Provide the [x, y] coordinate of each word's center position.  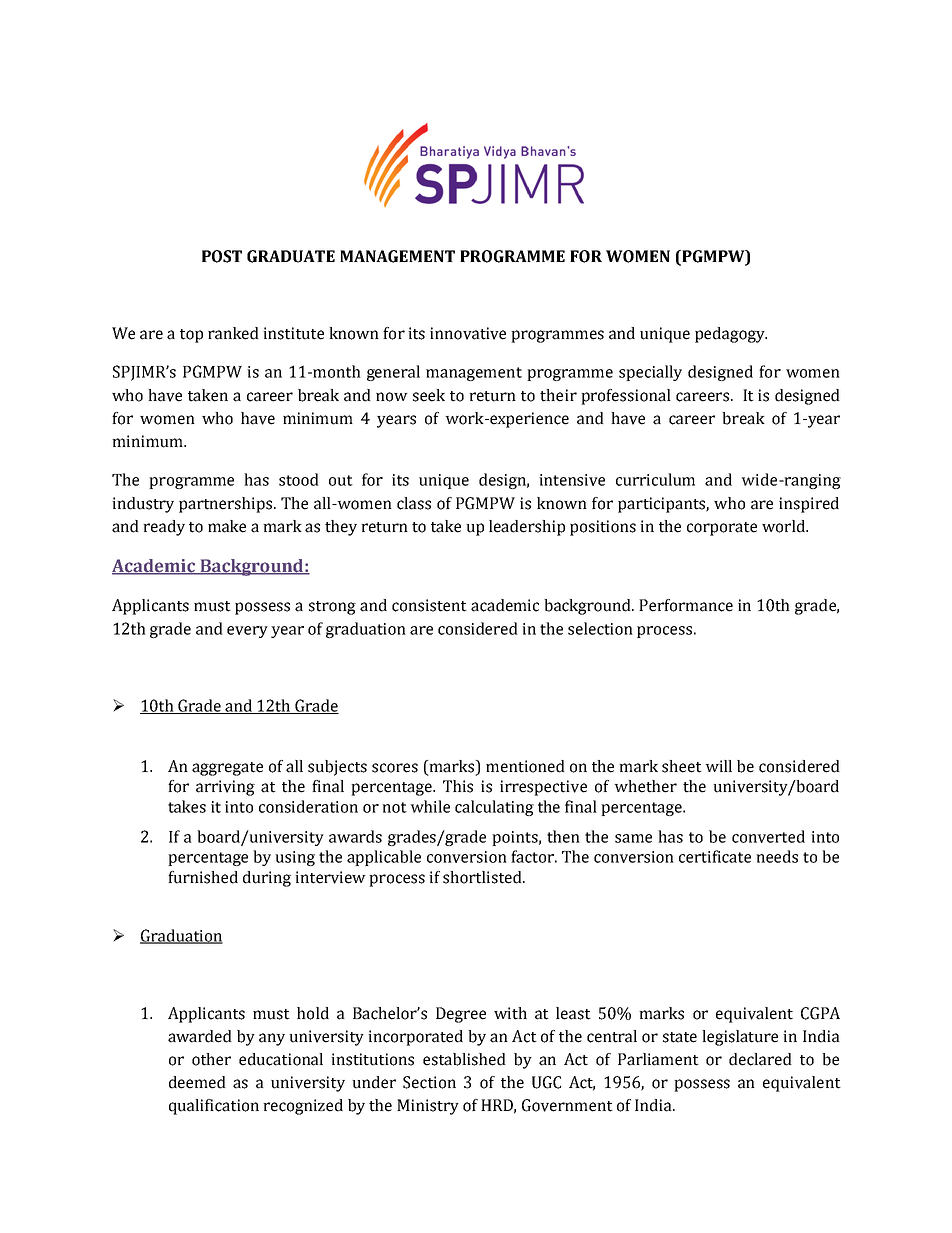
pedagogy [731, 335]
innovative [468, 333]
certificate [715, 856]
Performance [686, 605]
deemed [197, 1082]
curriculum [655, 479]
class [414, 503]
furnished [203, 877]
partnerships [227, 505]
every [247, 632]
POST [222, 256]
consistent [429, 605]
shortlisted [483, 877]
